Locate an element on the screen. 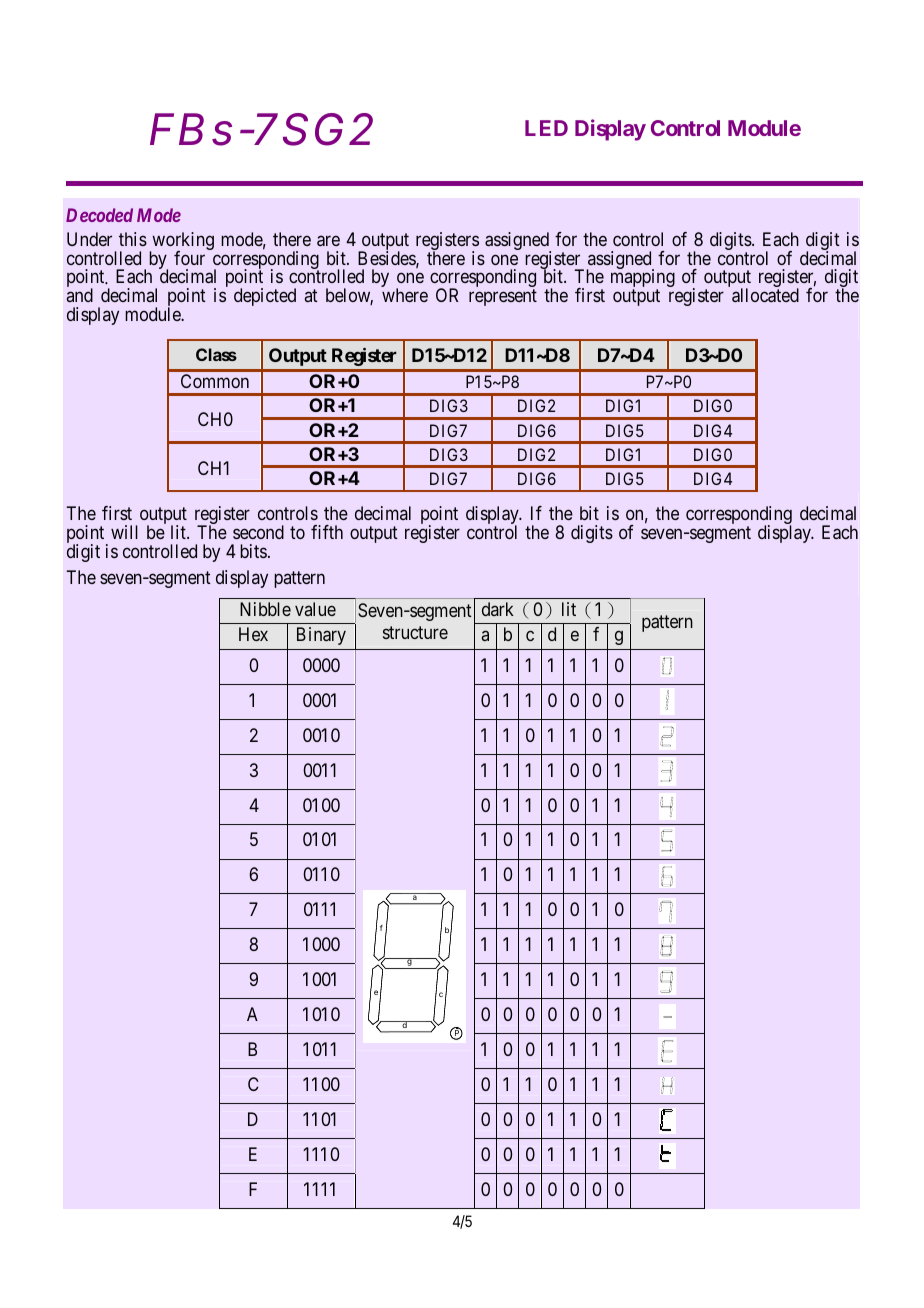 Image resolution: width=924 pixels, height=1308 pixels. mapping is located at coordinates (643, 279).
